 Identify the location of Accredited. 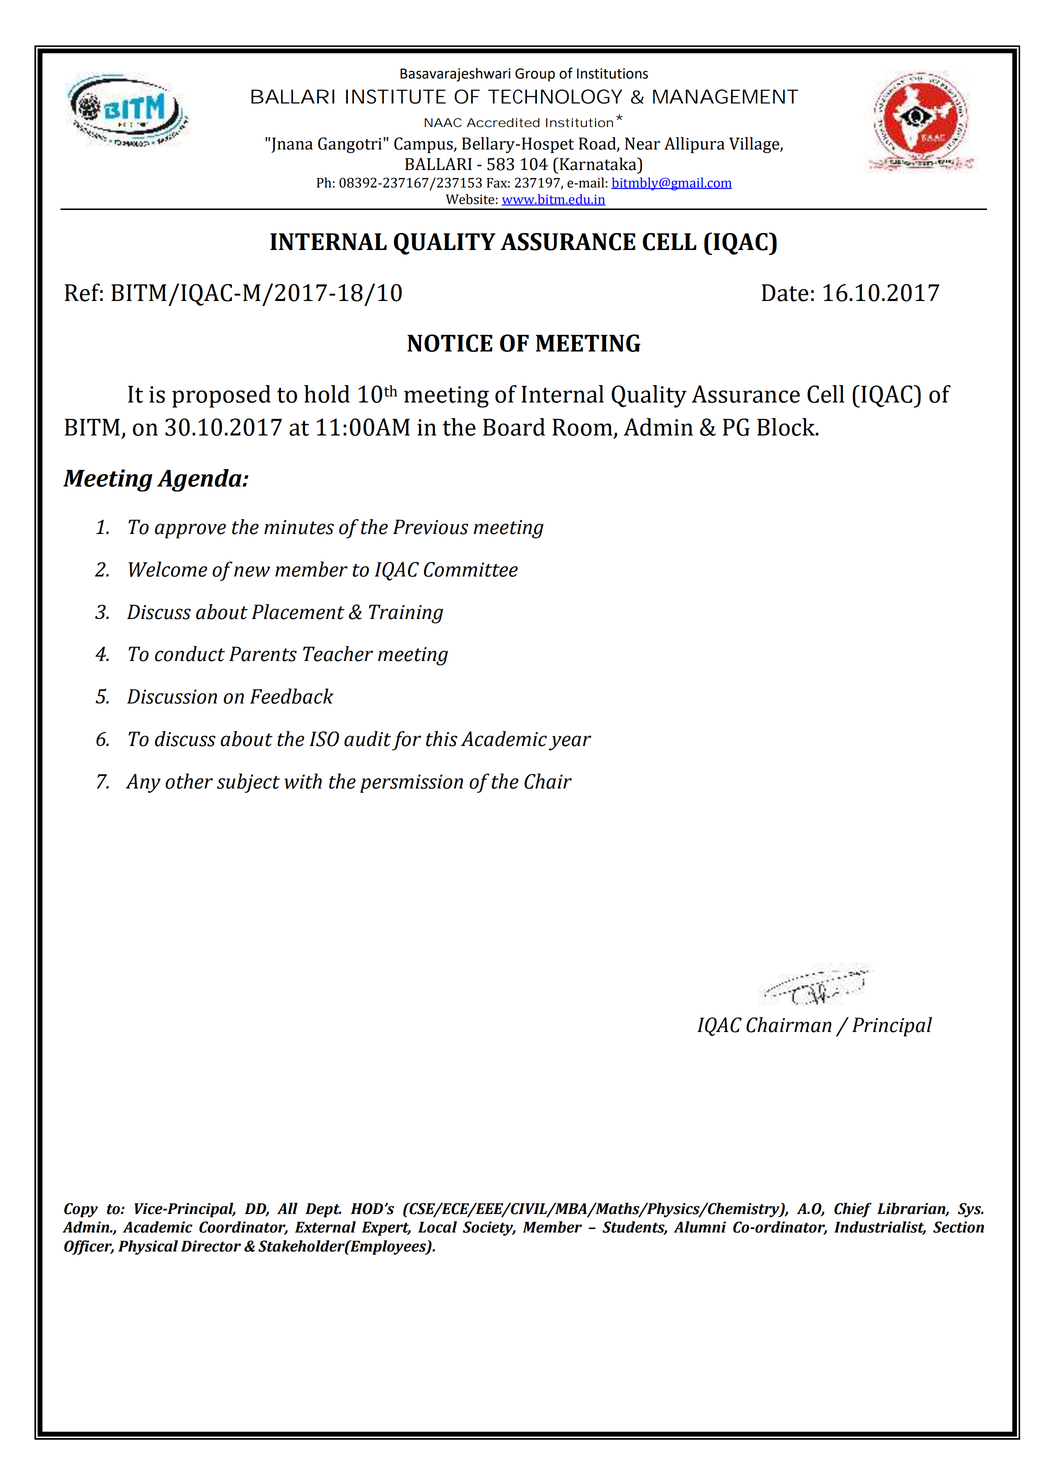
(503, 123).
